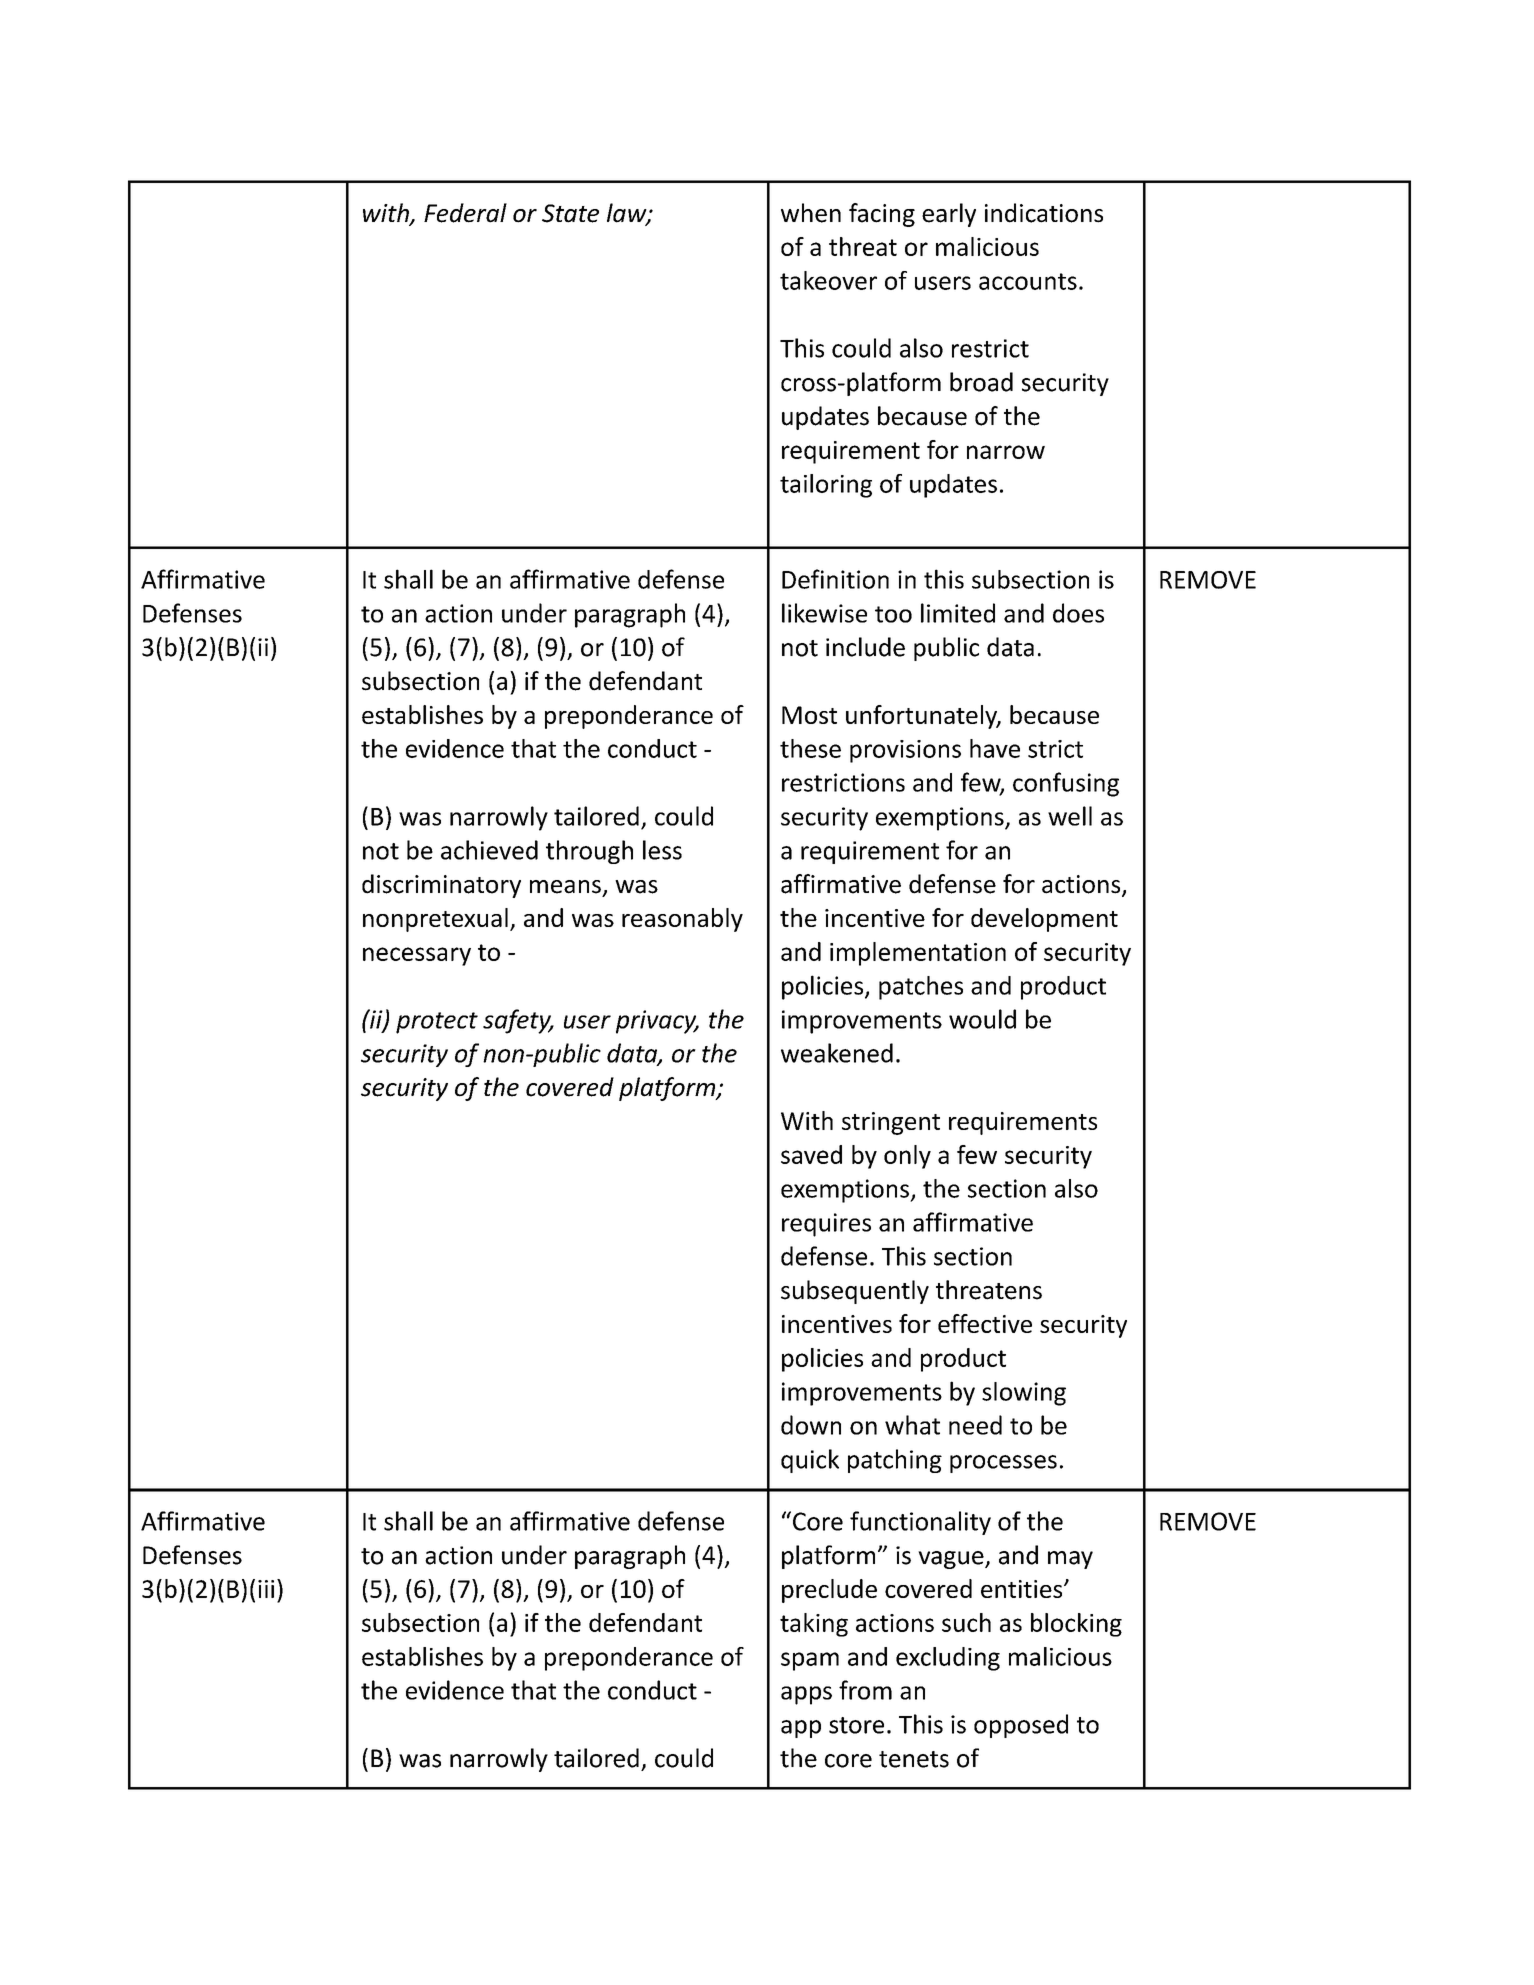 Image resolution: width=1534 pixels, height=1985 pixels. I want to click on apps, so click(806, 1695).
